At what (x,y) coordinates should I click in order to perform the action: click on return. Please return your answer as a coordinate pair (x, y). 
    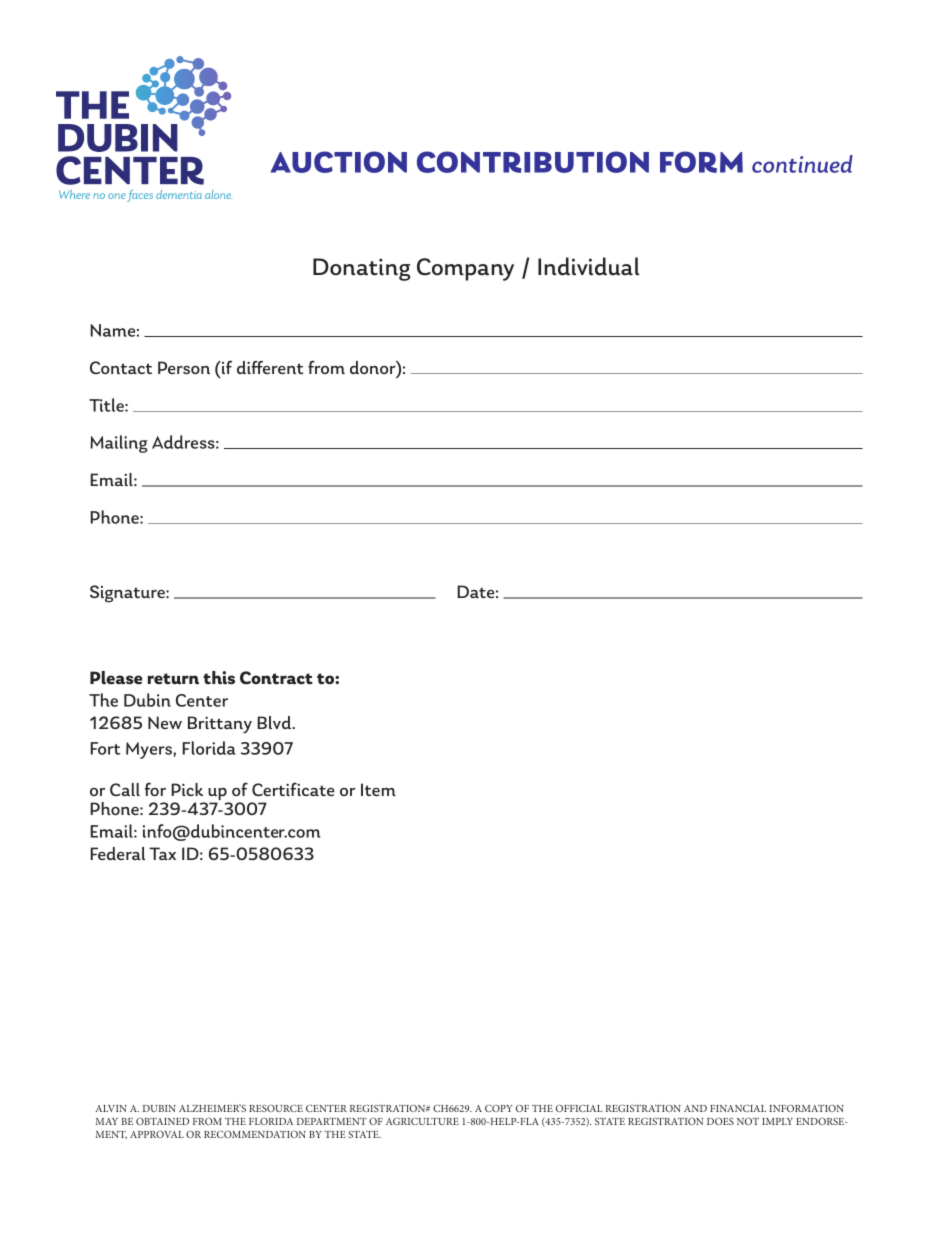
    Looking at the image, I should click on (173, 679).
